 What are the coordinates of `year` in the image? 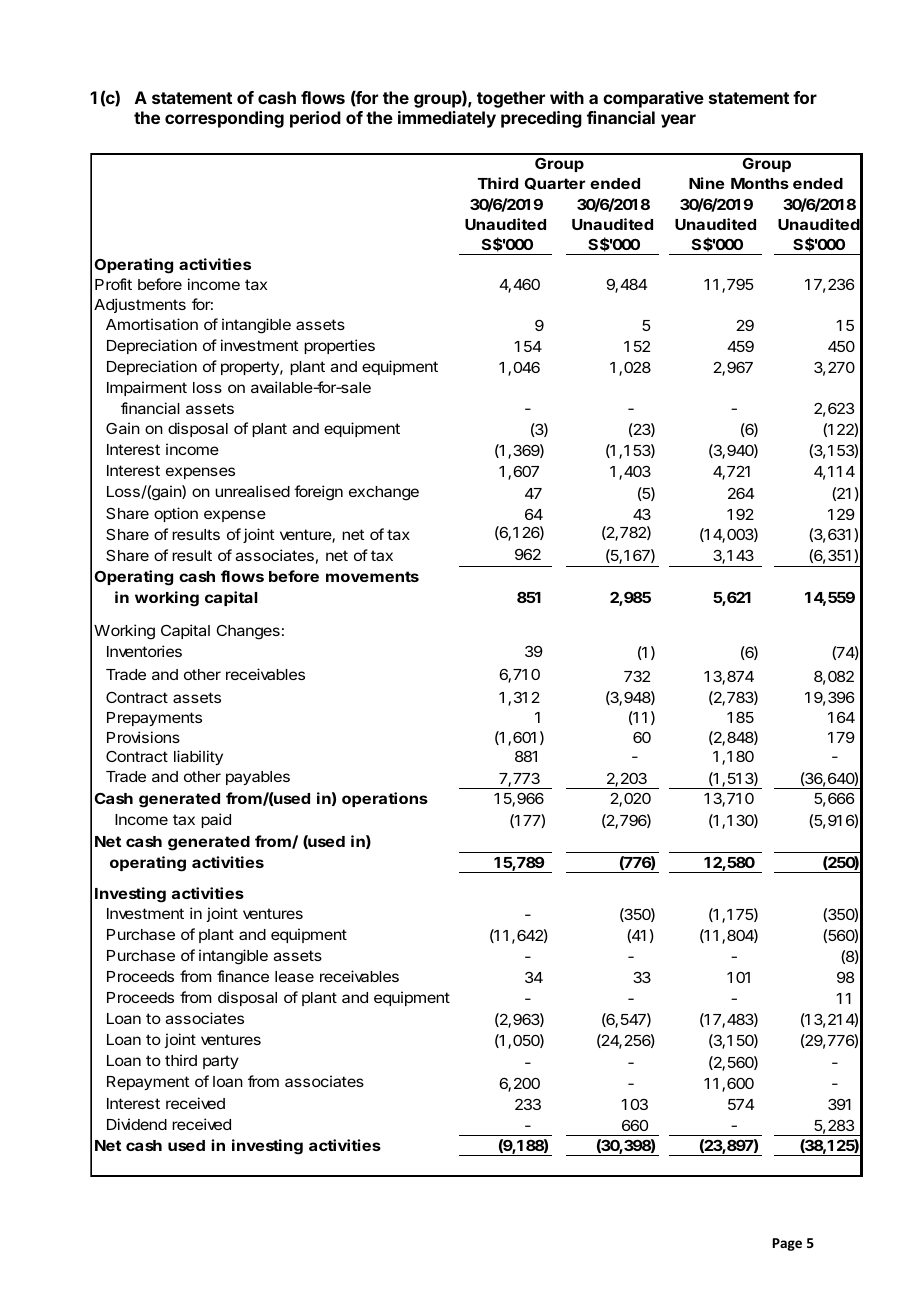 It's located at (678, 121).
